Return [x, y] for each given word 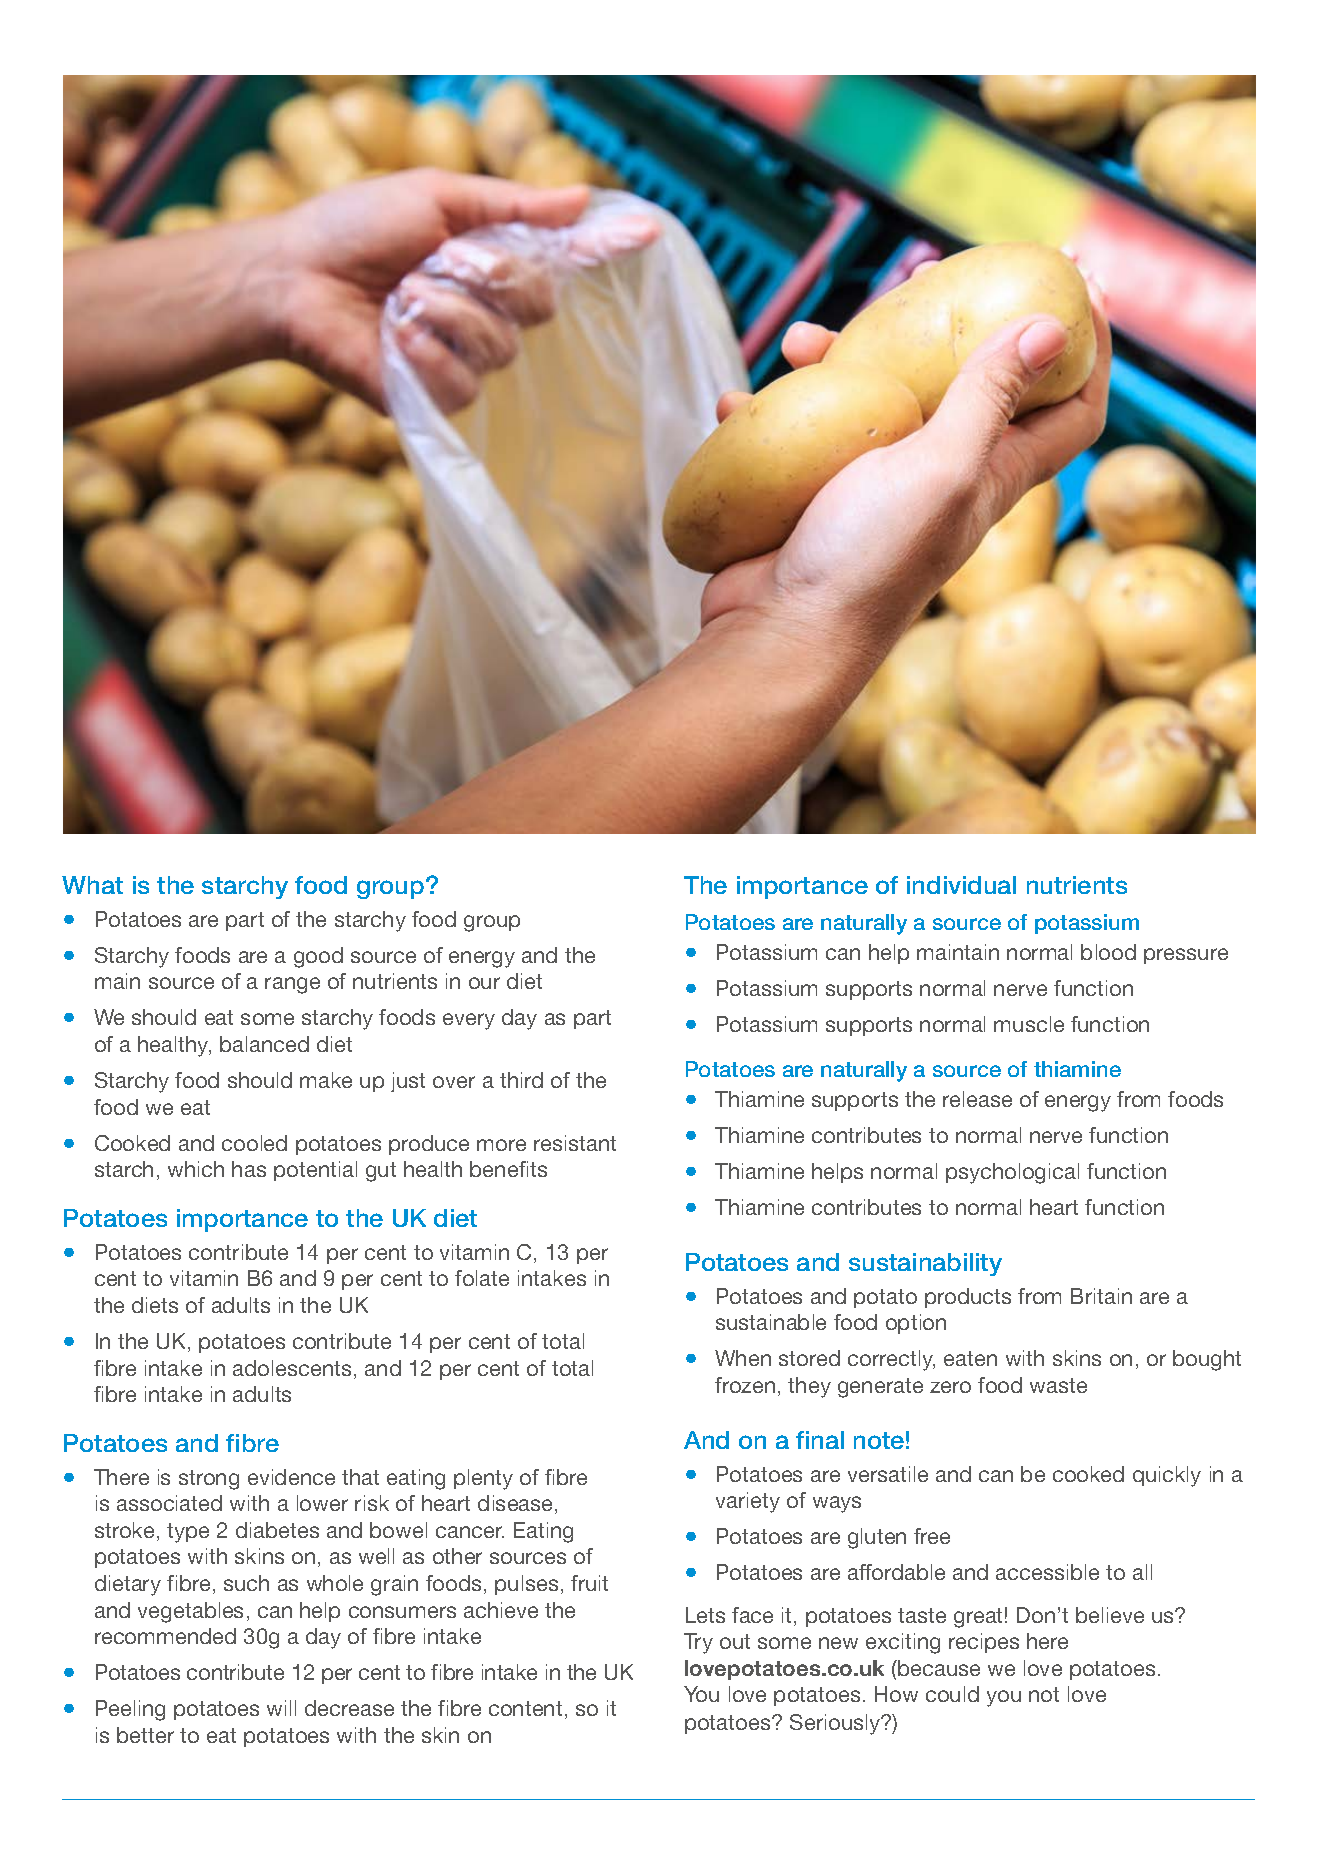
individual [961, 885]
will [281, 1708]
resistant [575, 1143]
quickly [1167, 1476]
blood [1108, 952]
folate [482, 1278]
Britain [1101, 1296]
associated [169, 1503]
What [92, 885]
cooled [254, 1143]
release [977, 1099]
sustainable [771, 1322]
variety [748, 1502]
